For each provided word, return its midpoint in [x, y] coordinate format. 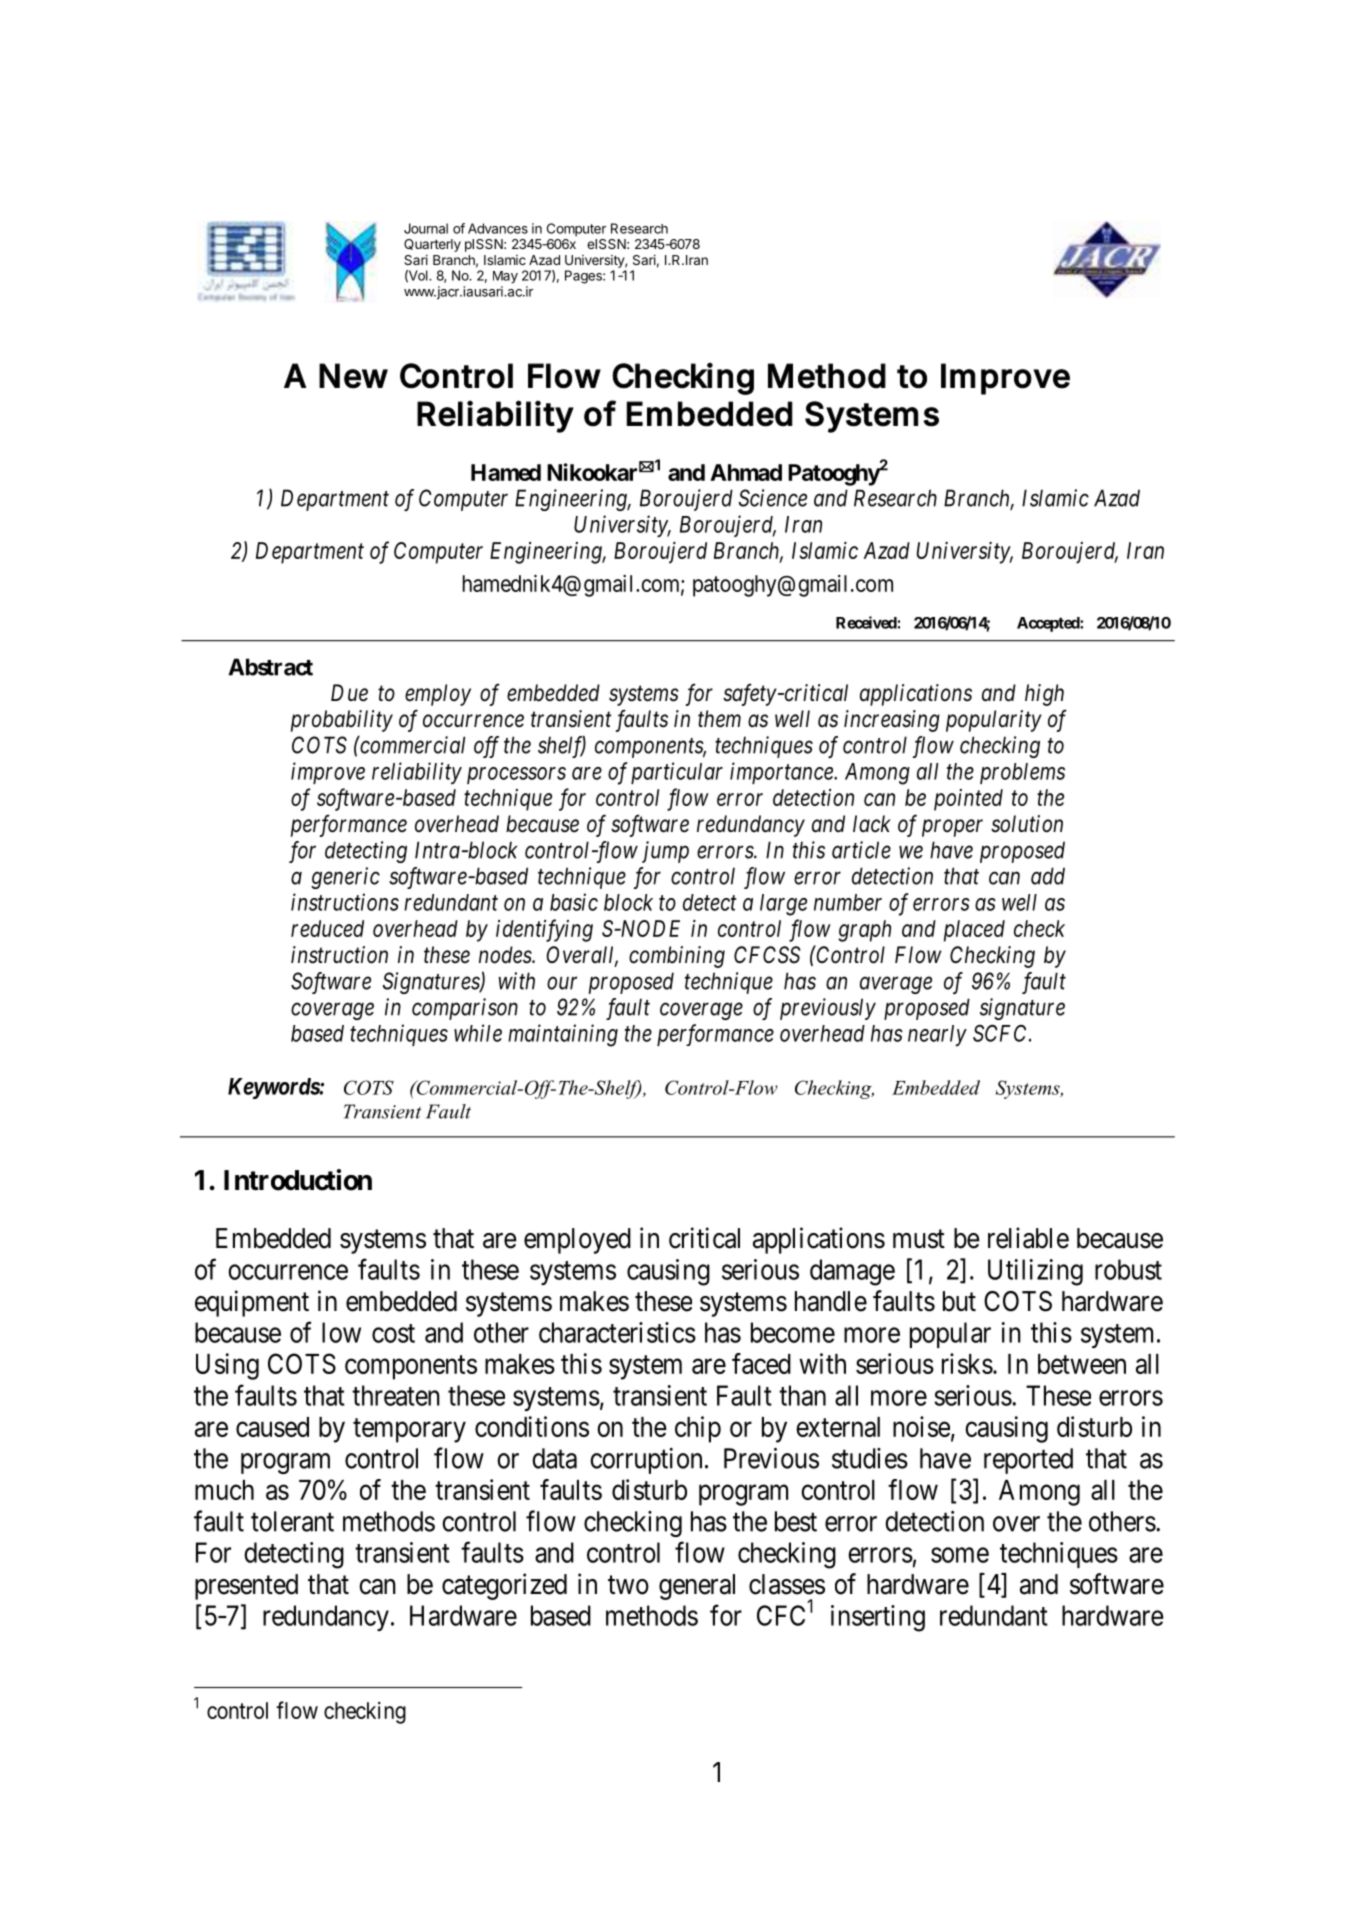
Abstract [270, 667]
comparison [465, 1009]
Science [773, 498]
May [505, 277]
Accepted [1049, 624]
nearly [937, 1035]
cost [393, 1333]
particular [677, 773]
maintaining [563, 1035]
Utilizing [1035, 1272]
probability [342, 721]
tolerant [292, 1521]
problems [1022, 773]
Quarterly [432, 245]
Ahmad [746, 472]
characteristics [617, 1332]
